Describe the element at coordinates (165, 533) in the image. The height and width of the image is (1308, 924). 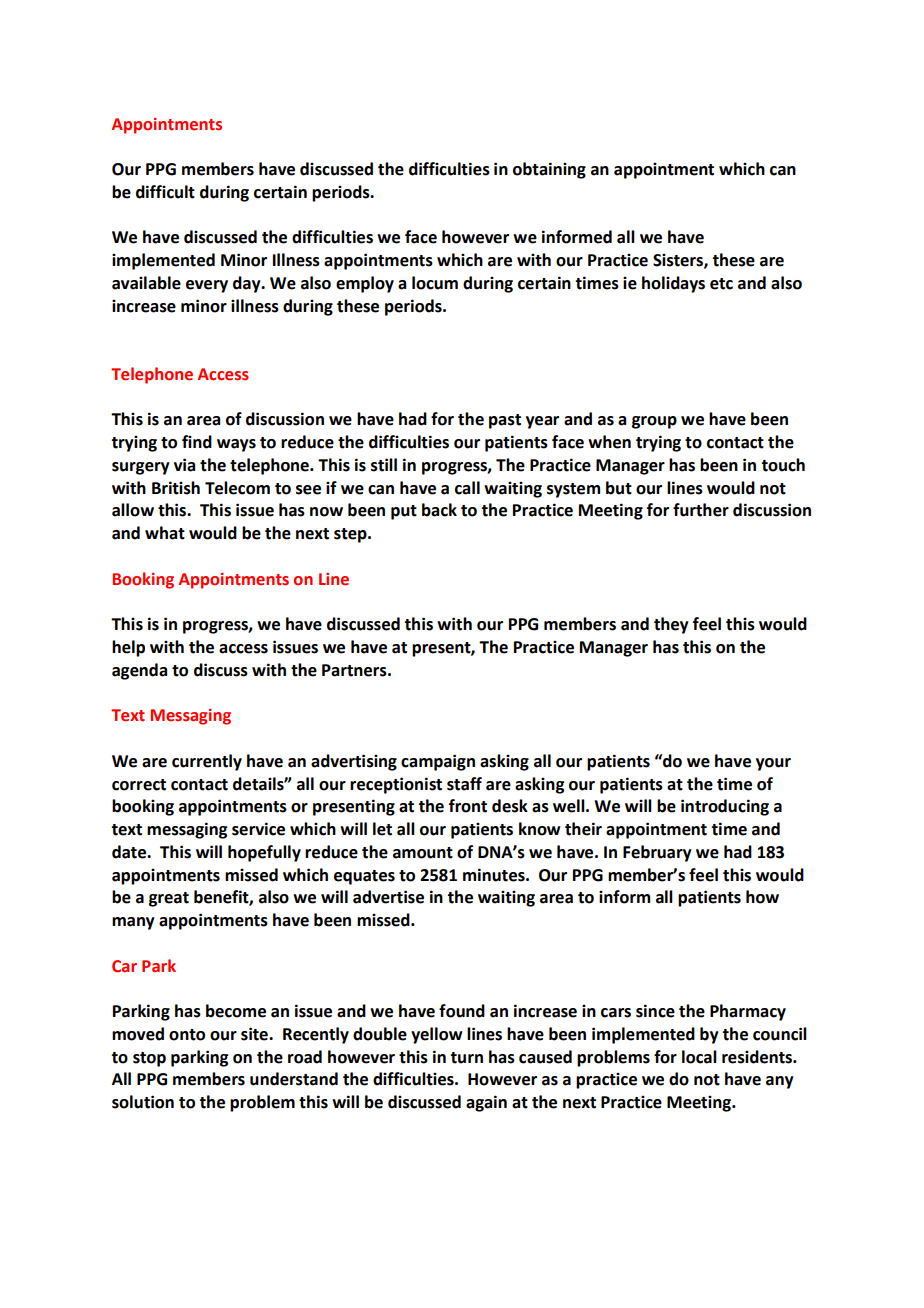
I see `what` at that location.
